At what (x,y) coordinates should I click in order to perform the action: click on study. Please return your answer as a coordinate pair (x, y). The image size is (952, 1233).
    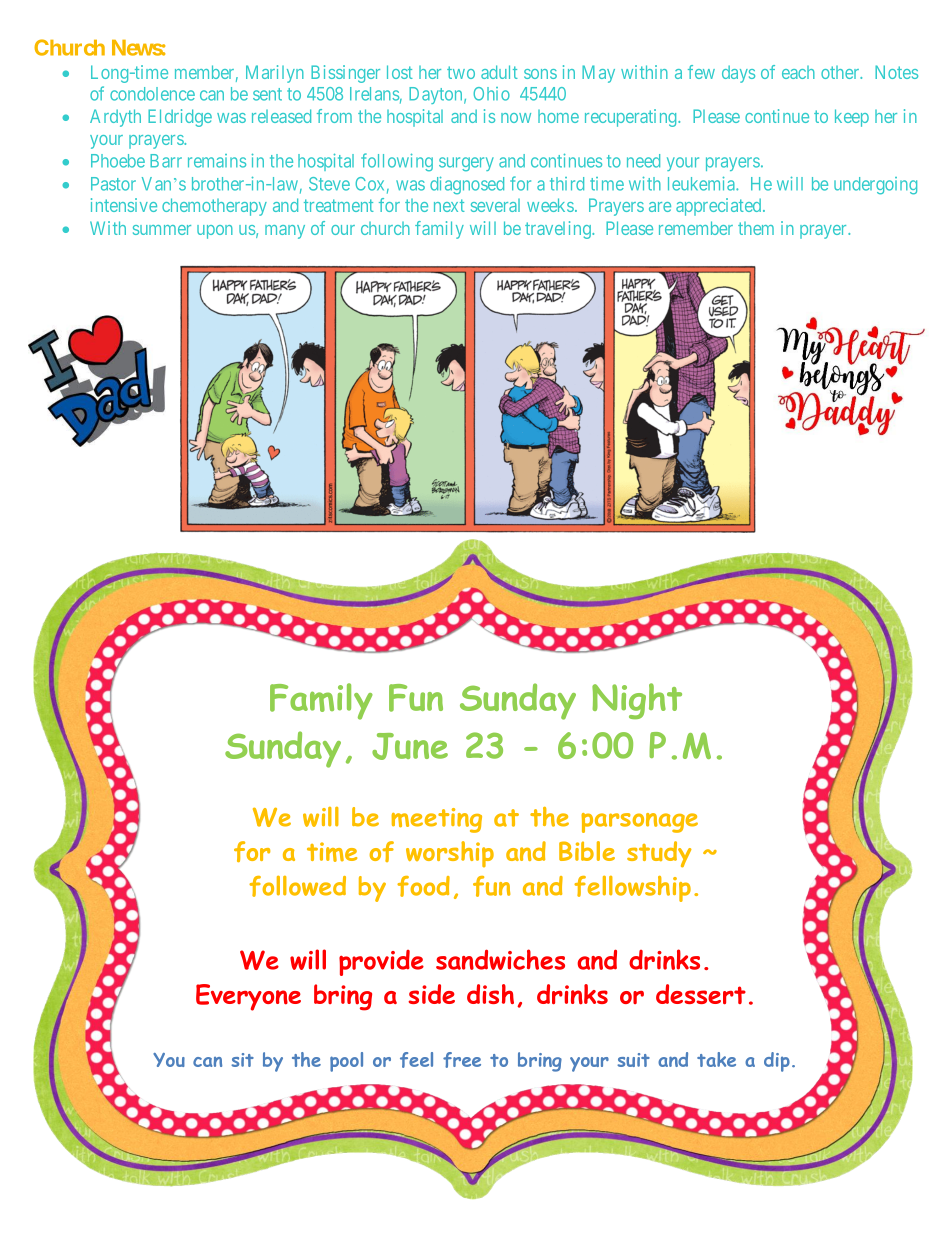
    Looking at the image, I should click on (659, 854).
